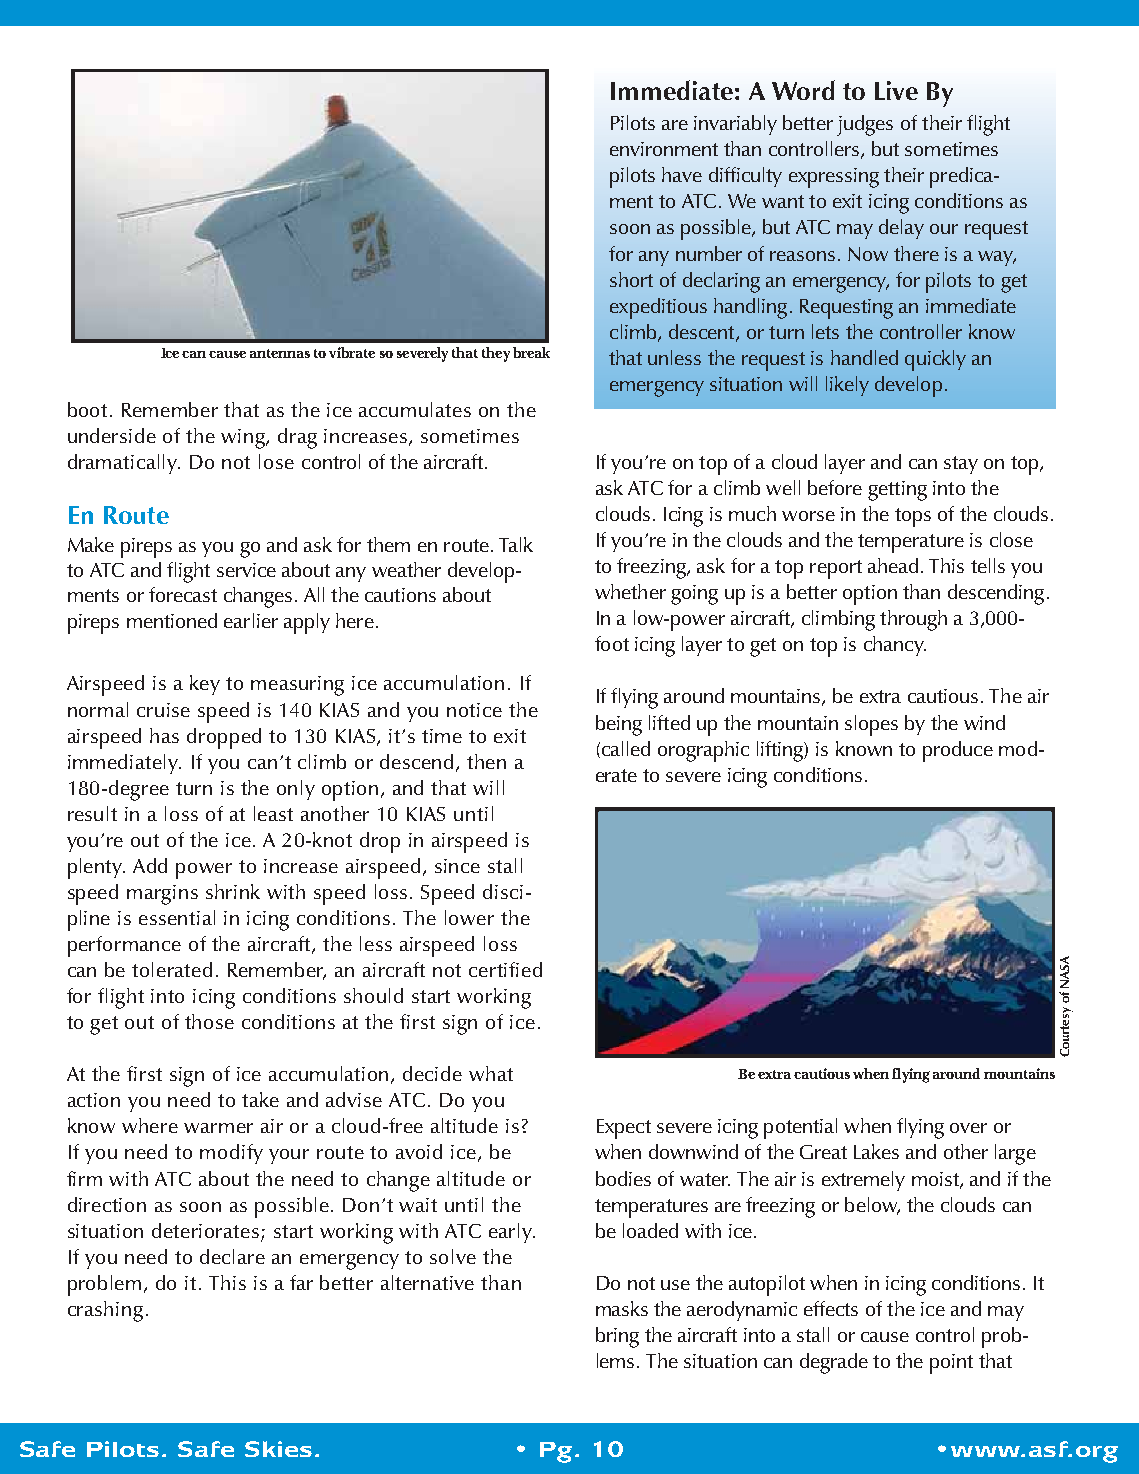 This document has height=1474, width=1139. Describe the element at coordinates (491, 1073) in the document. I see `what` at that location.
